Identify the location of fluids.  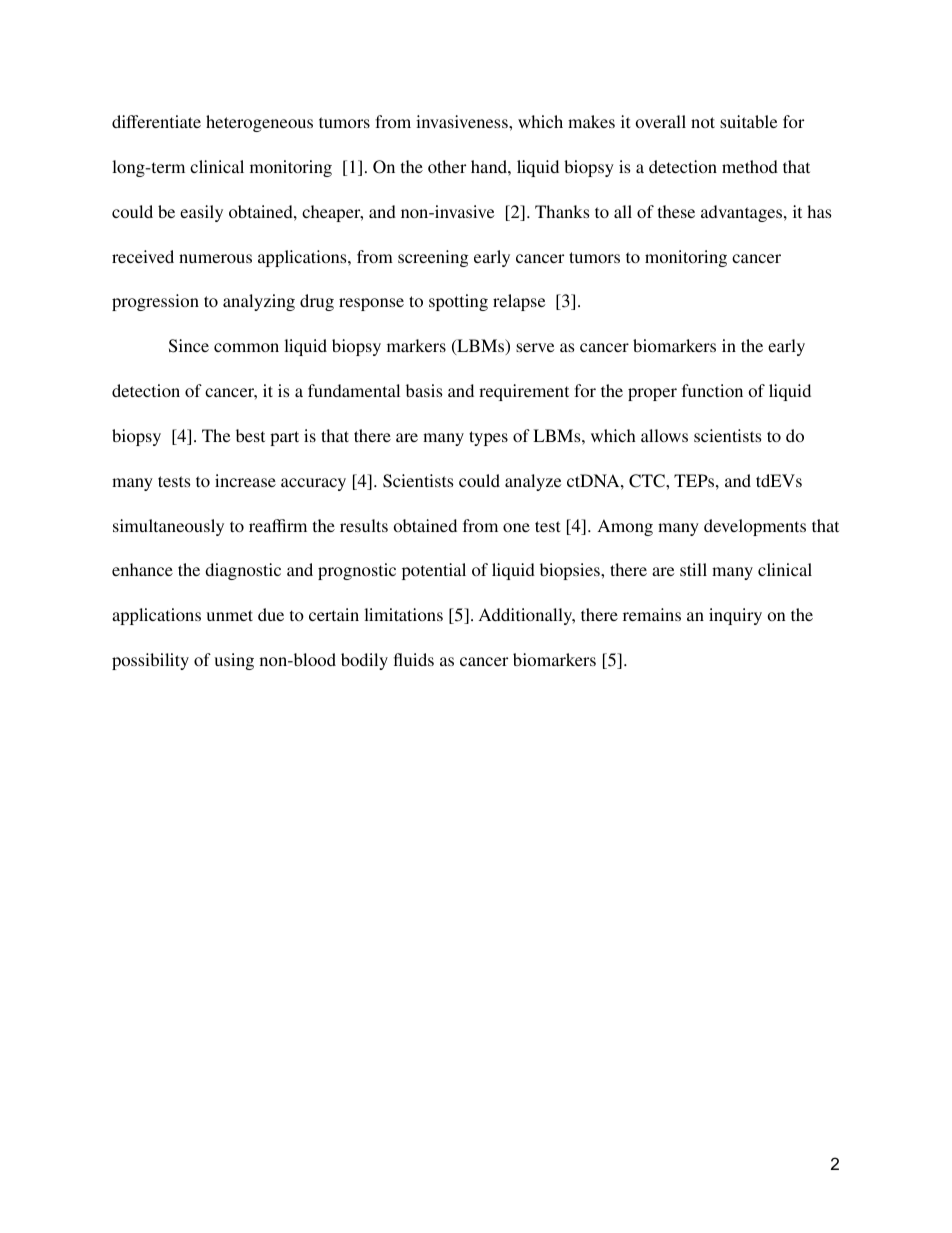
(414, 659).
